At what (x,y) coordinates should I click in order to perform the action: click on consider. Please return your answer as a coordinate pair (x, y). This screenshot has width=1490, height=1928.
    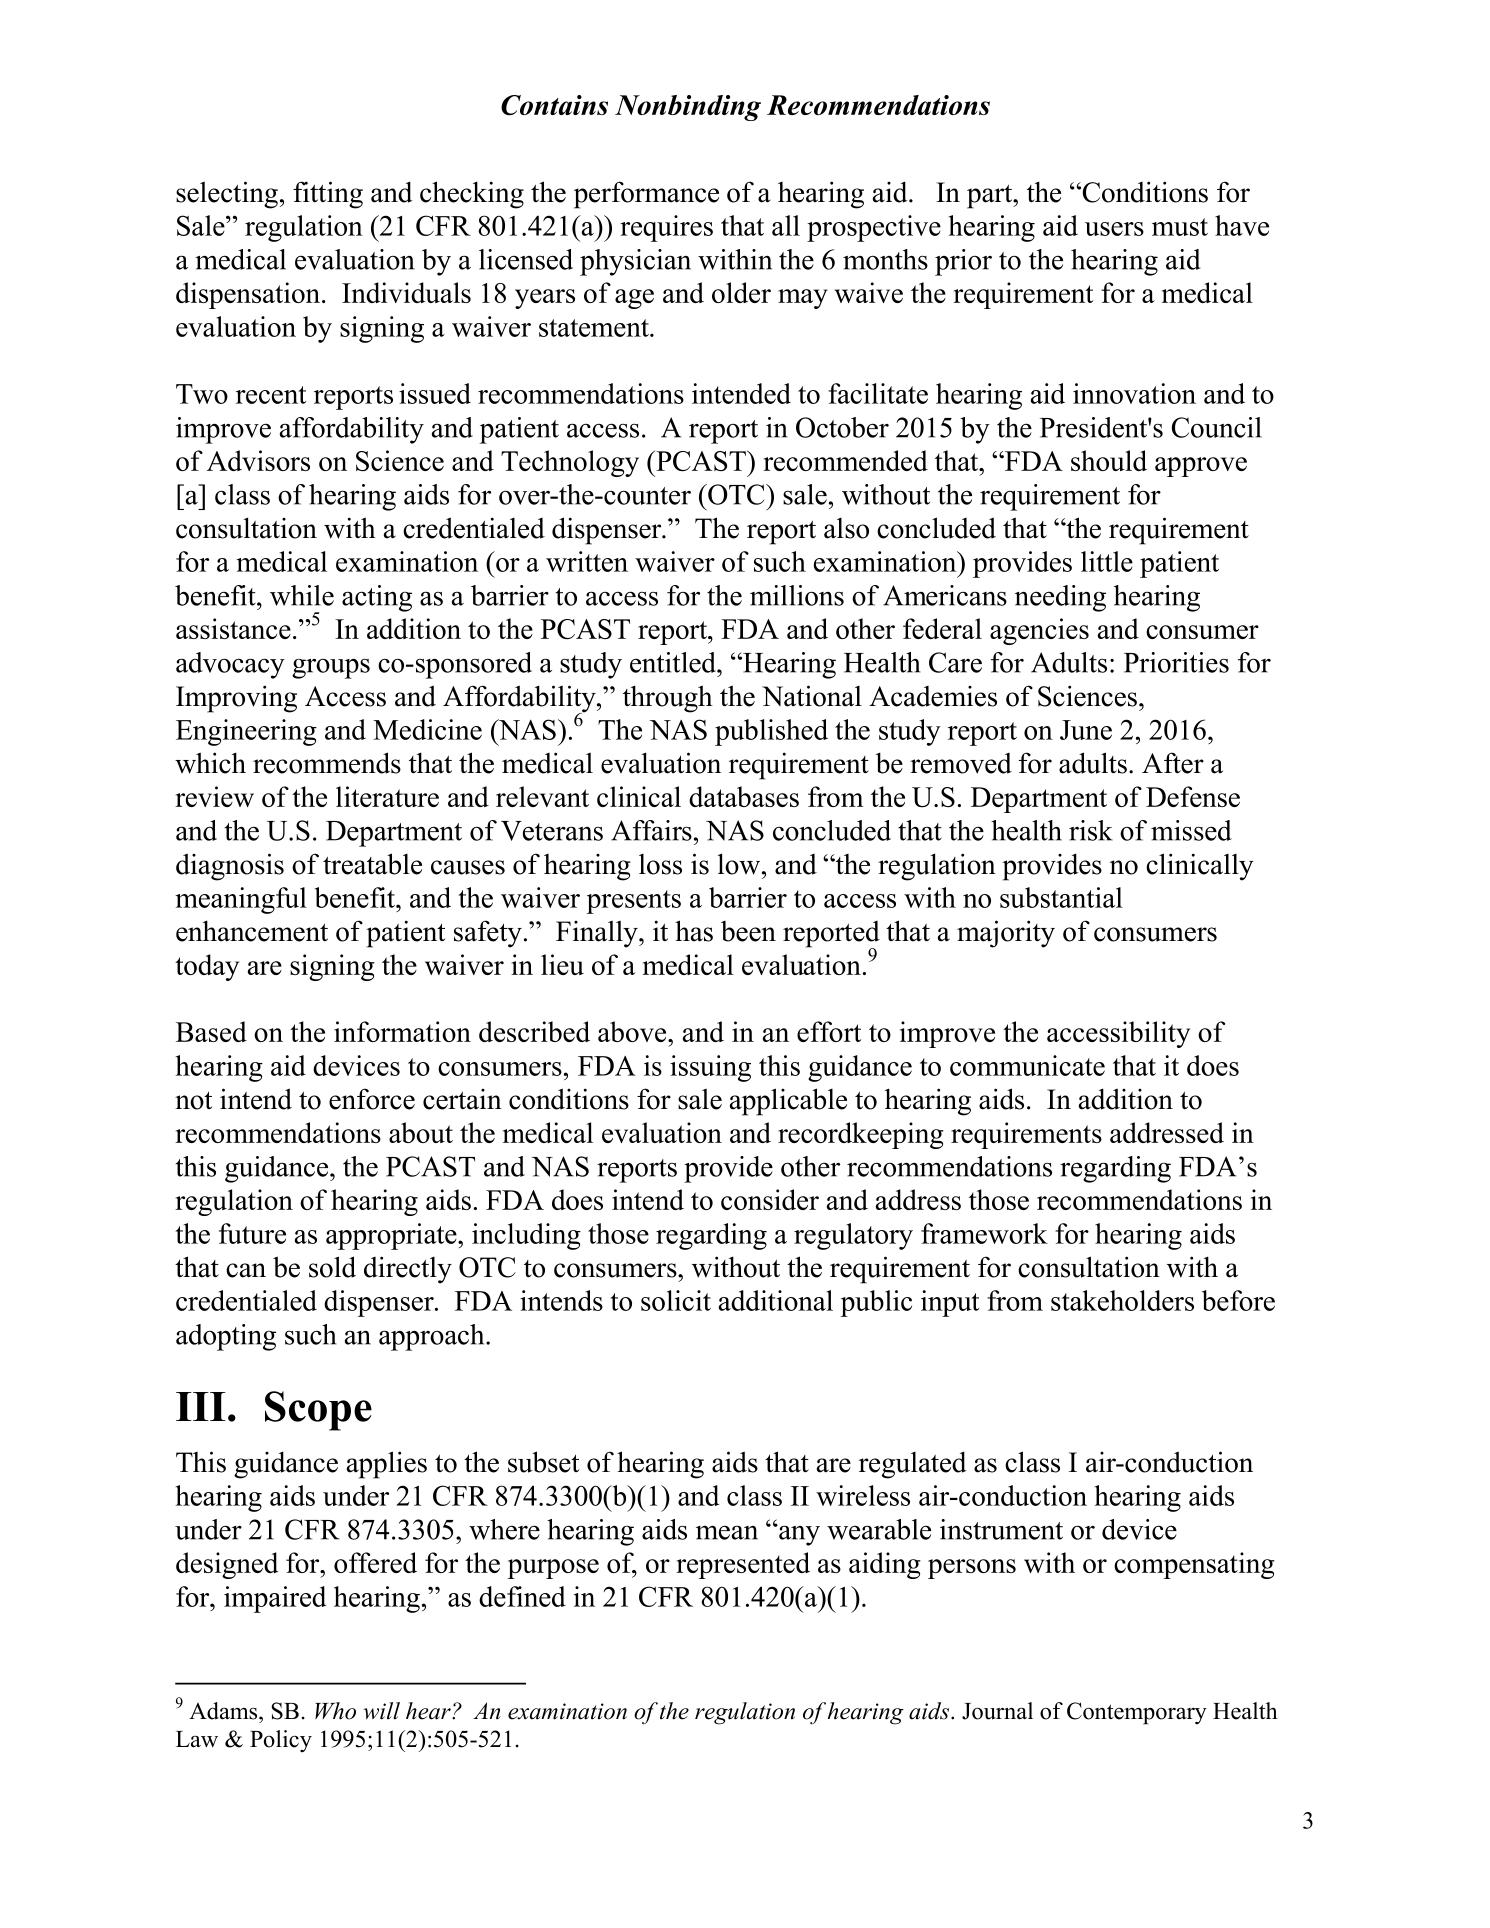
    Looking at the image, I should click on (770, 1199).
